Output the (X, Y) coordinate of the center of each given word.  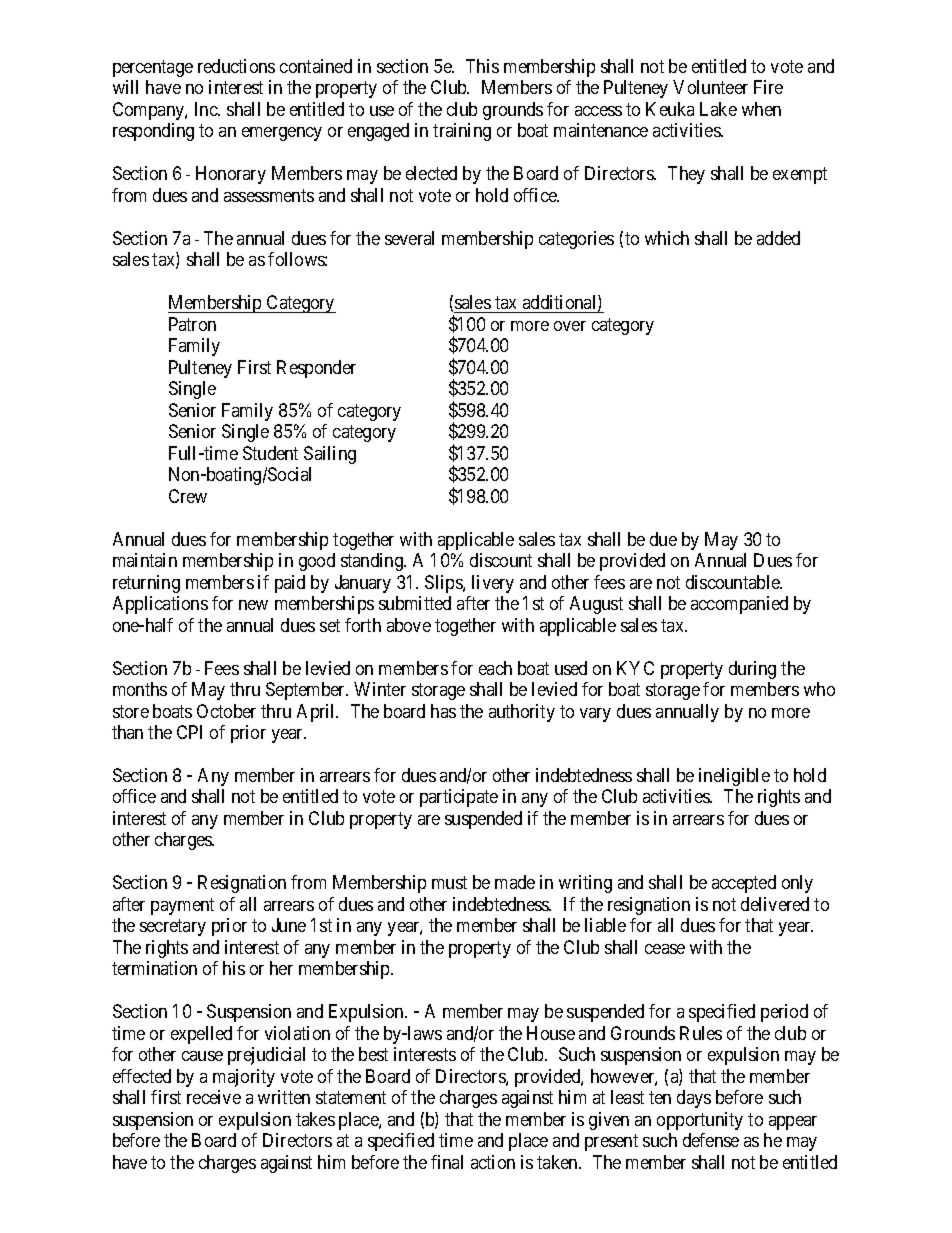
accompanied (739, 605)
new (253, 605)
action (493, 1162)
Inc (207, 109)
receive (214, 1097)
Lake (718, 109)
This (482, 66)
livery (493, 584)
